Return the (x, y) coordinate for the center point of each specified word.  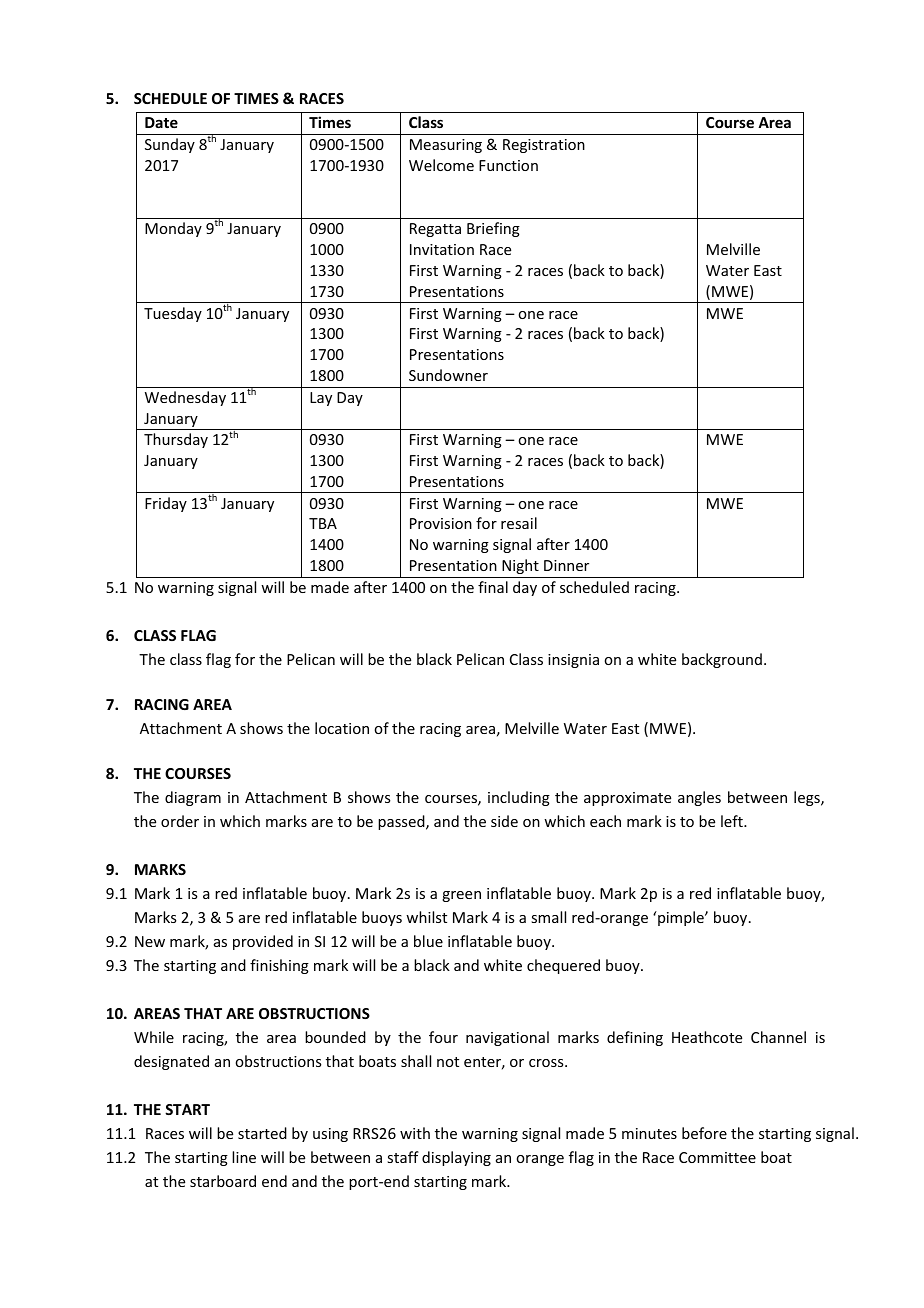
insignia (573, 661)
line (244, 1157)
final (493, 587)
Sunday (170, 145)
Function (508, 165)
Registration (544, 146)
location (342, 728)
